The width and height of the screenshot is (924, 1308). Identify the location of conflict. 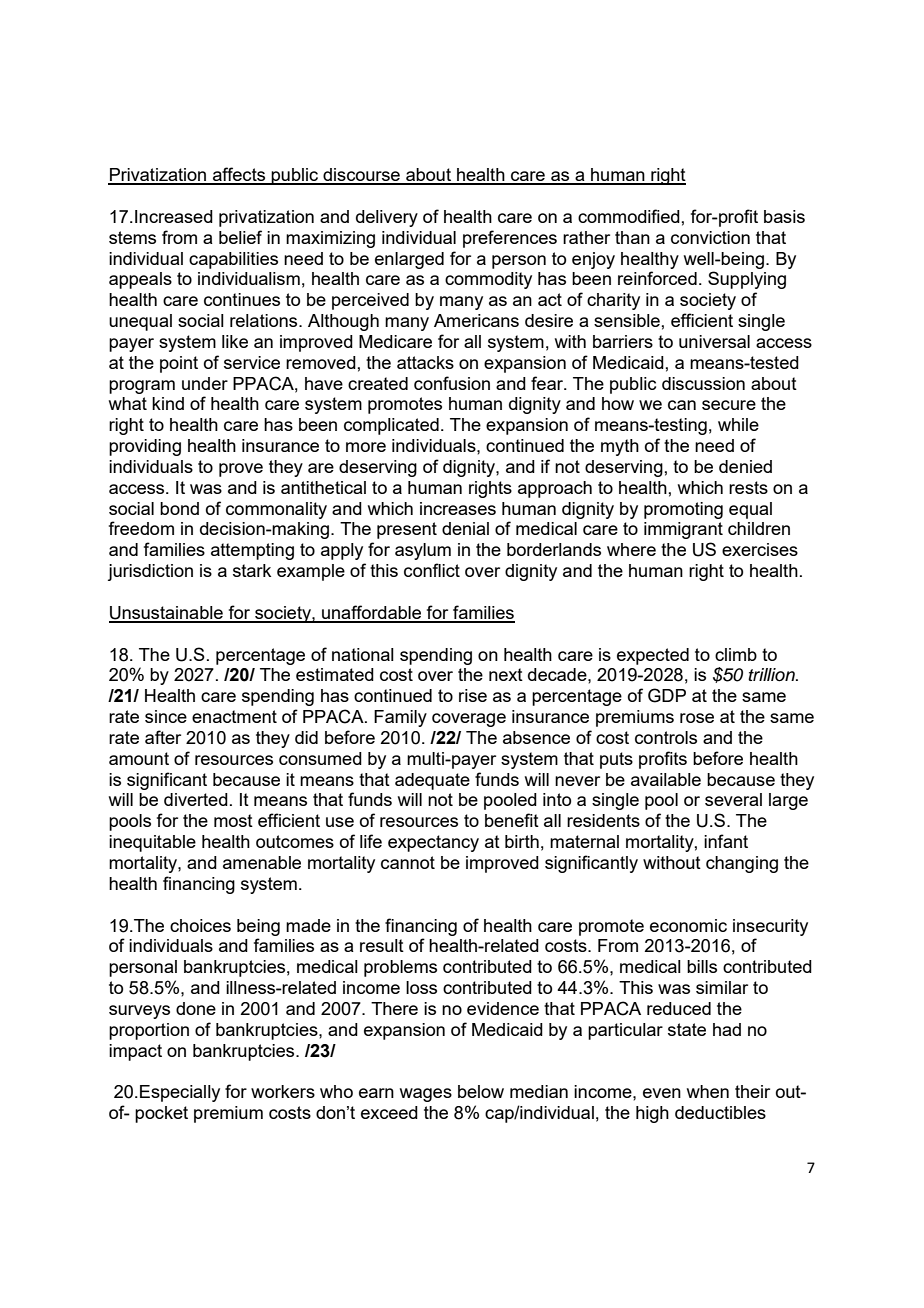
(432, 570).
